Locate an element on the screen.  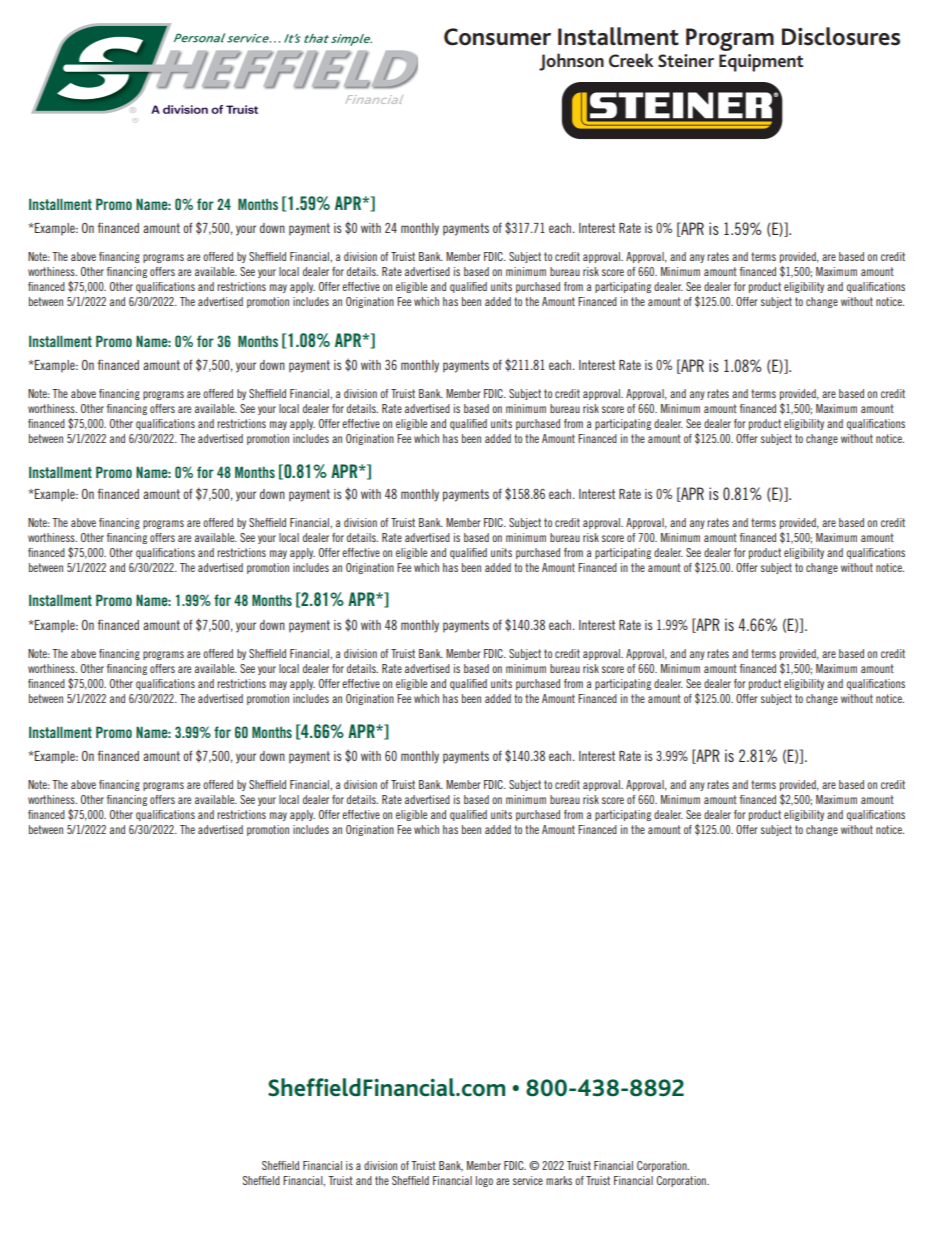
Disclosures is located at coordinates (841, 36).
